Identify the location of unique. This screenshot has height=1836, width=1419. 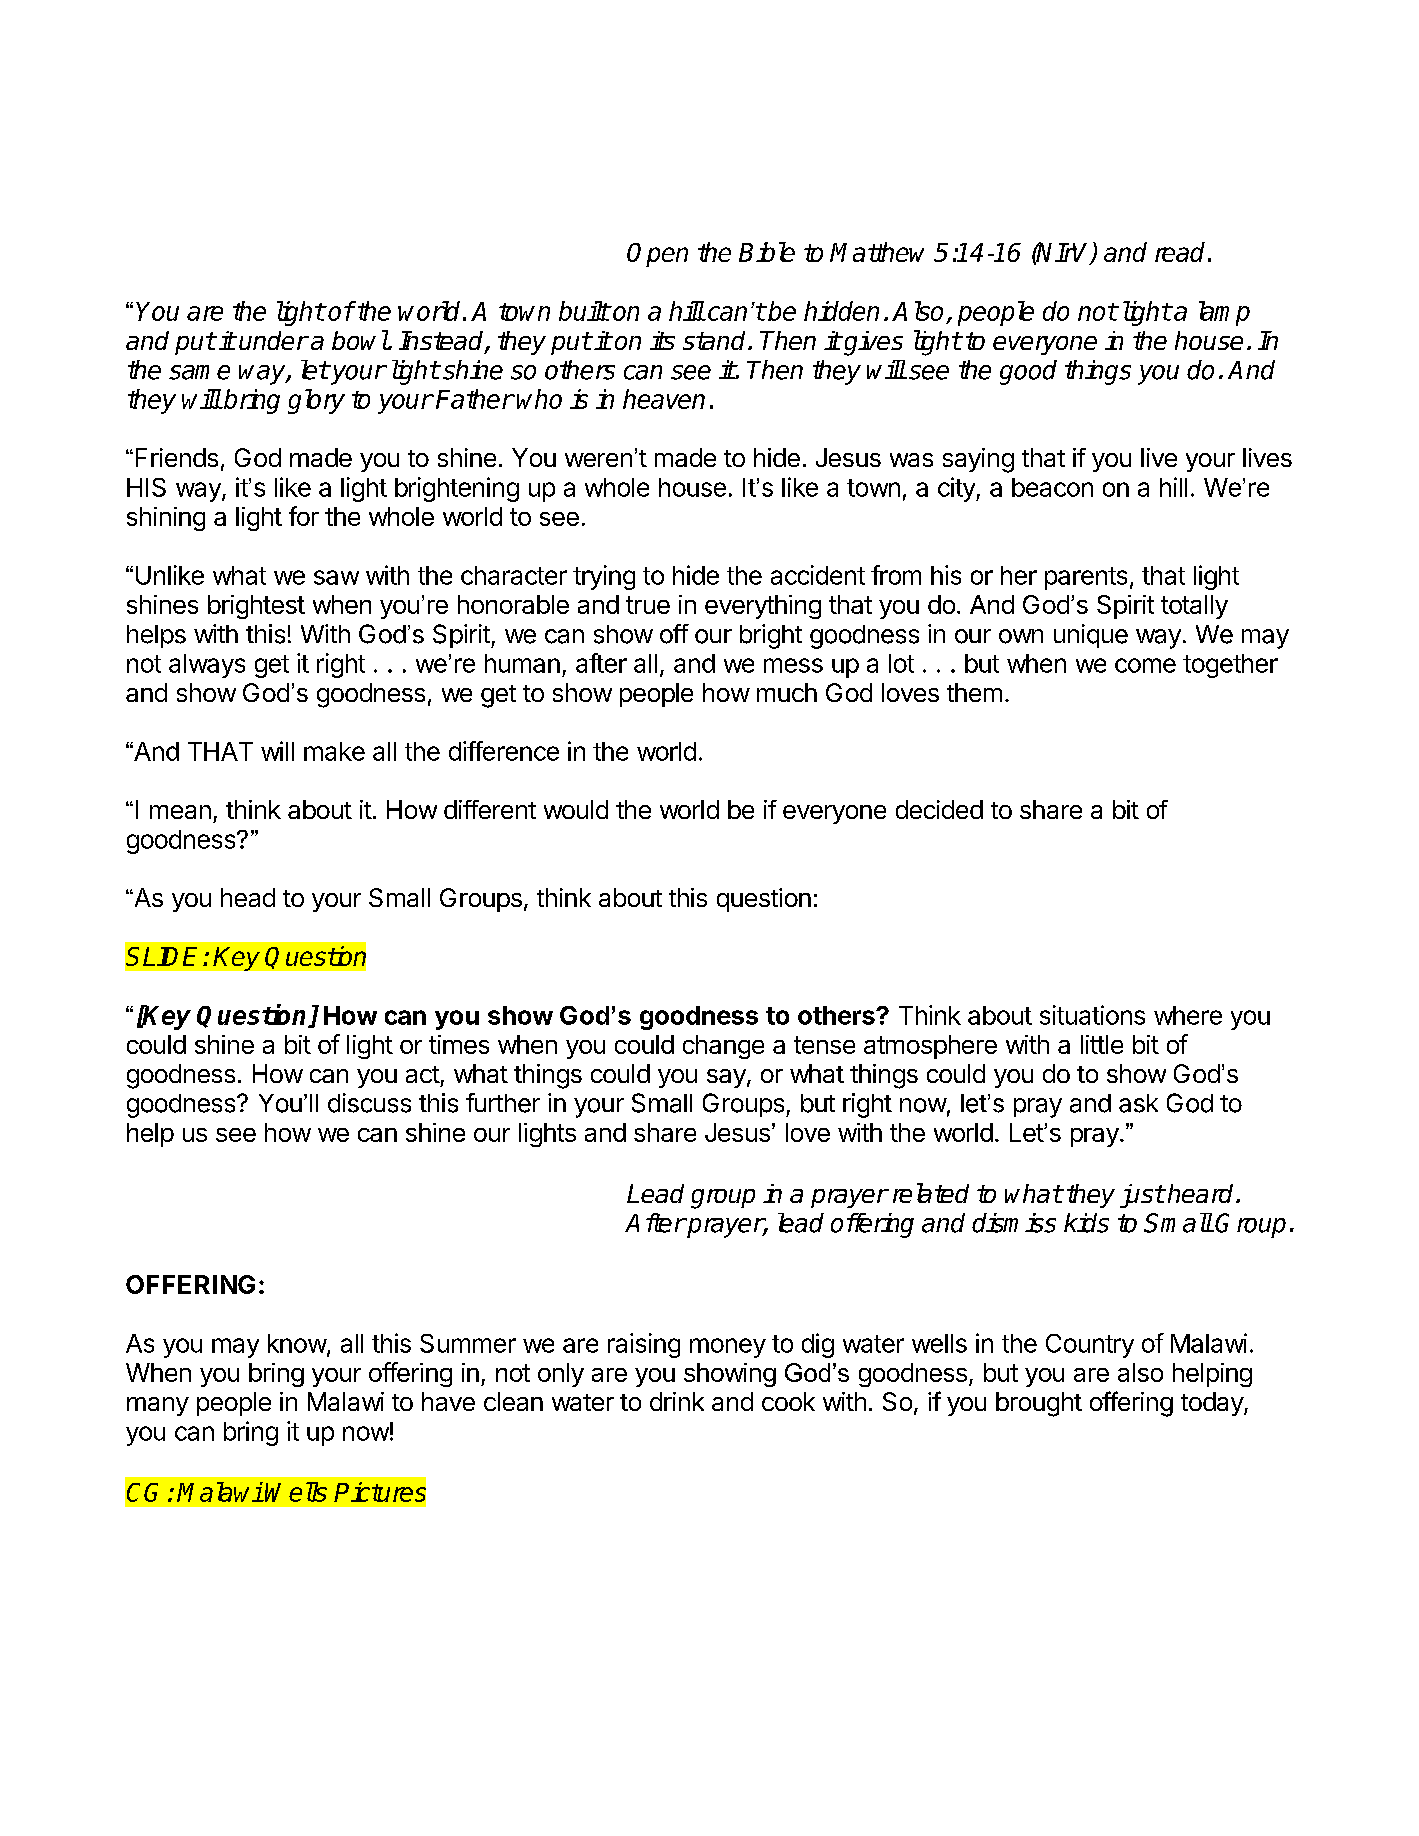
(1091, 636).
